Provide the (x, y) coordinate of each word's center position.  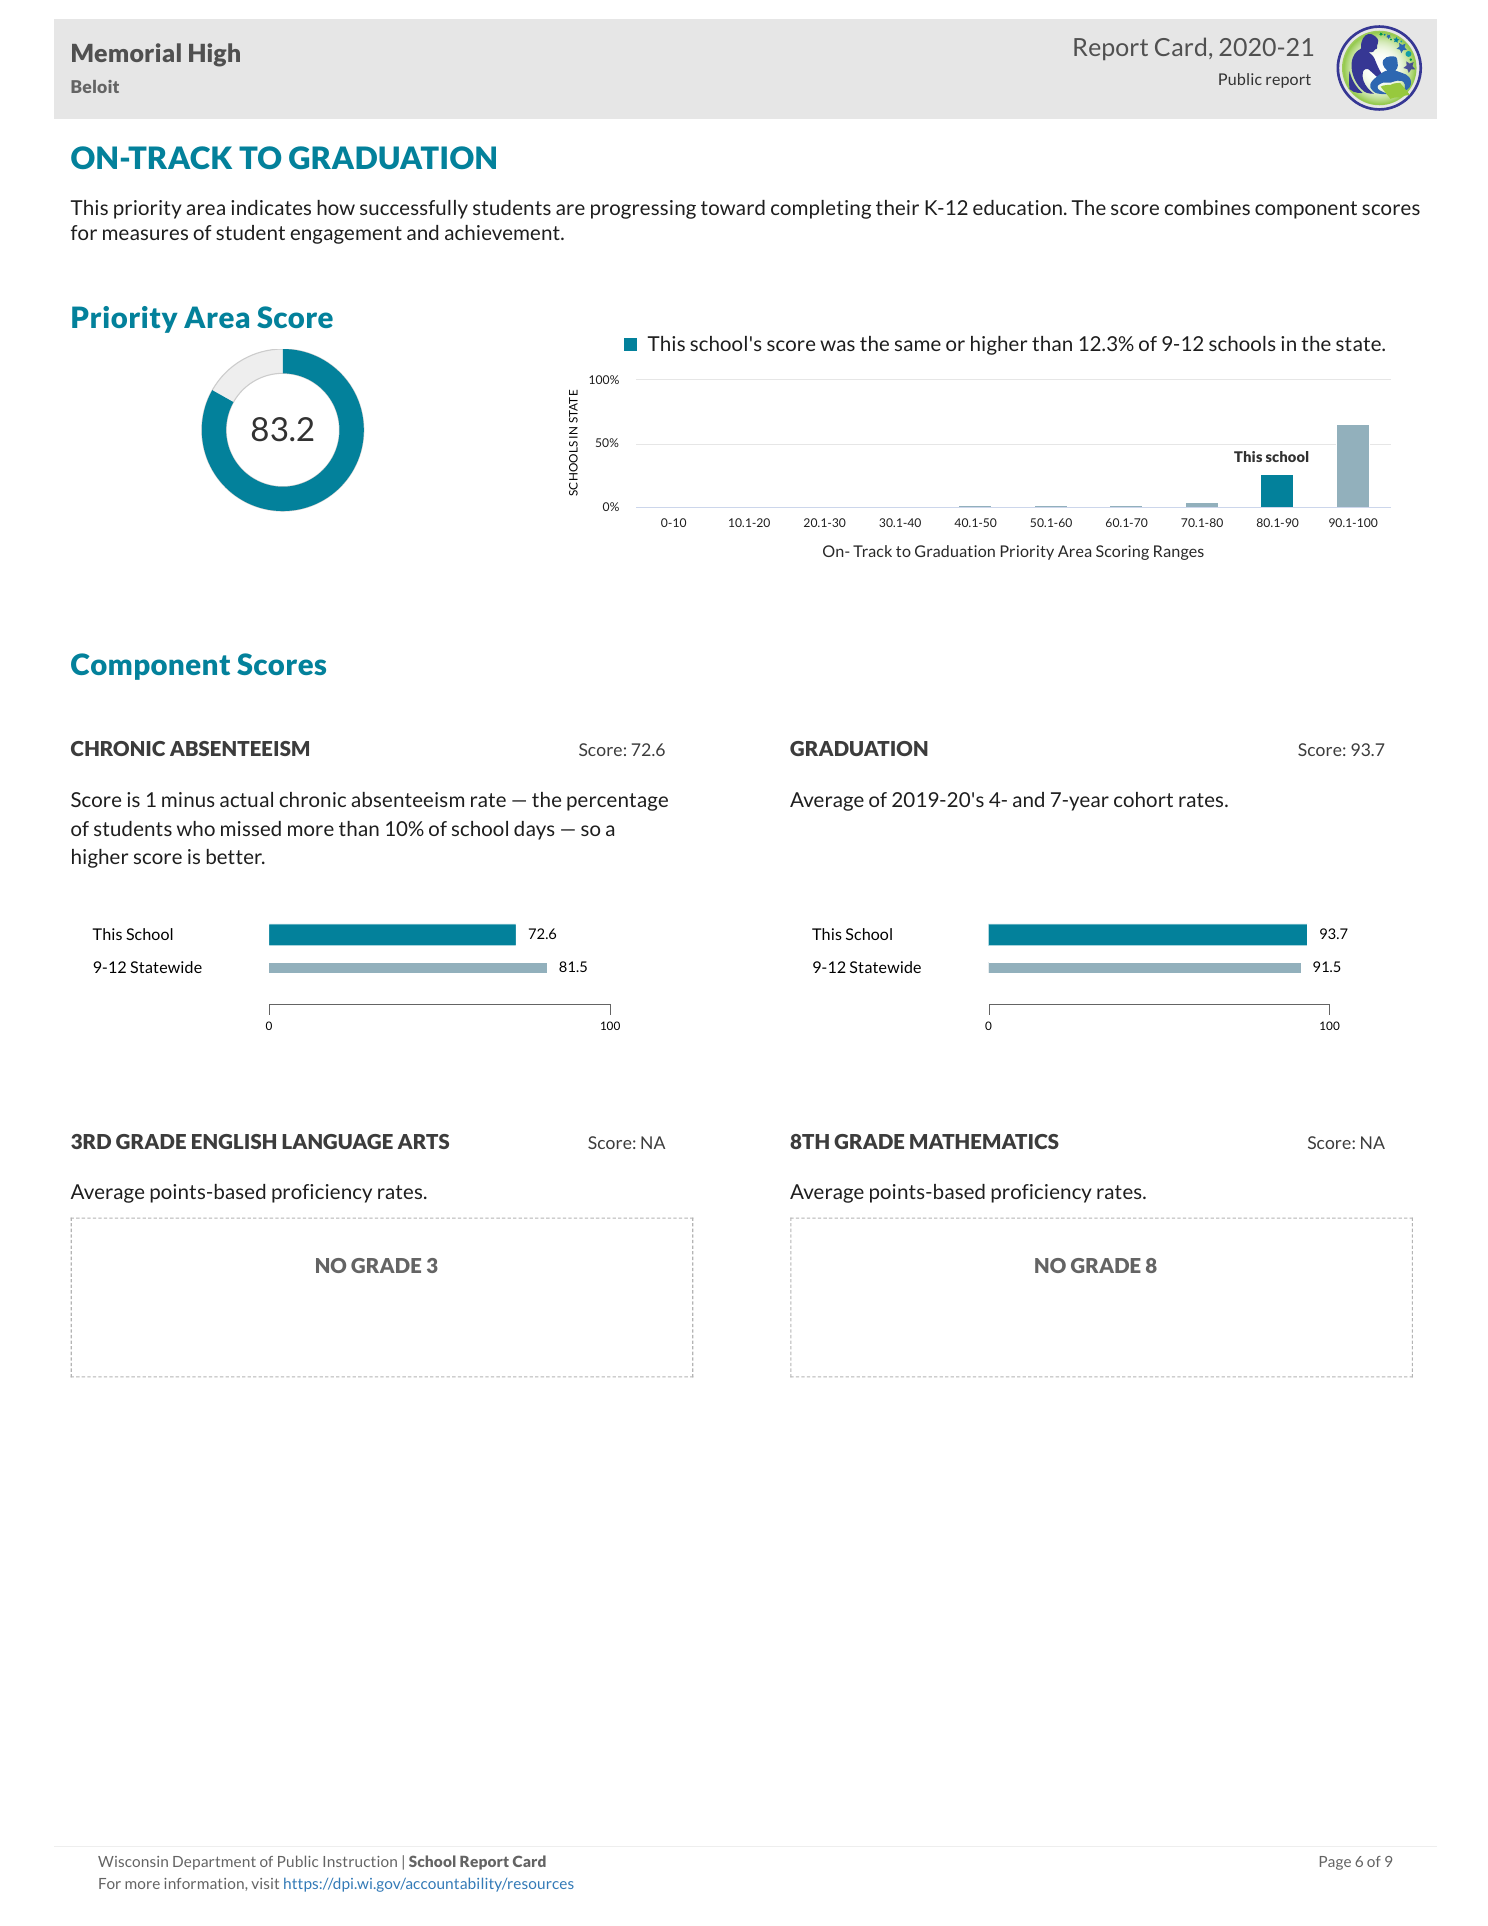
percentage (617, 802)
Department (214, 1863)
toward (733, 207)
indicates (271, 207)
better (235, 856)
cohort (1143, 799)
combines (1207, 207)
